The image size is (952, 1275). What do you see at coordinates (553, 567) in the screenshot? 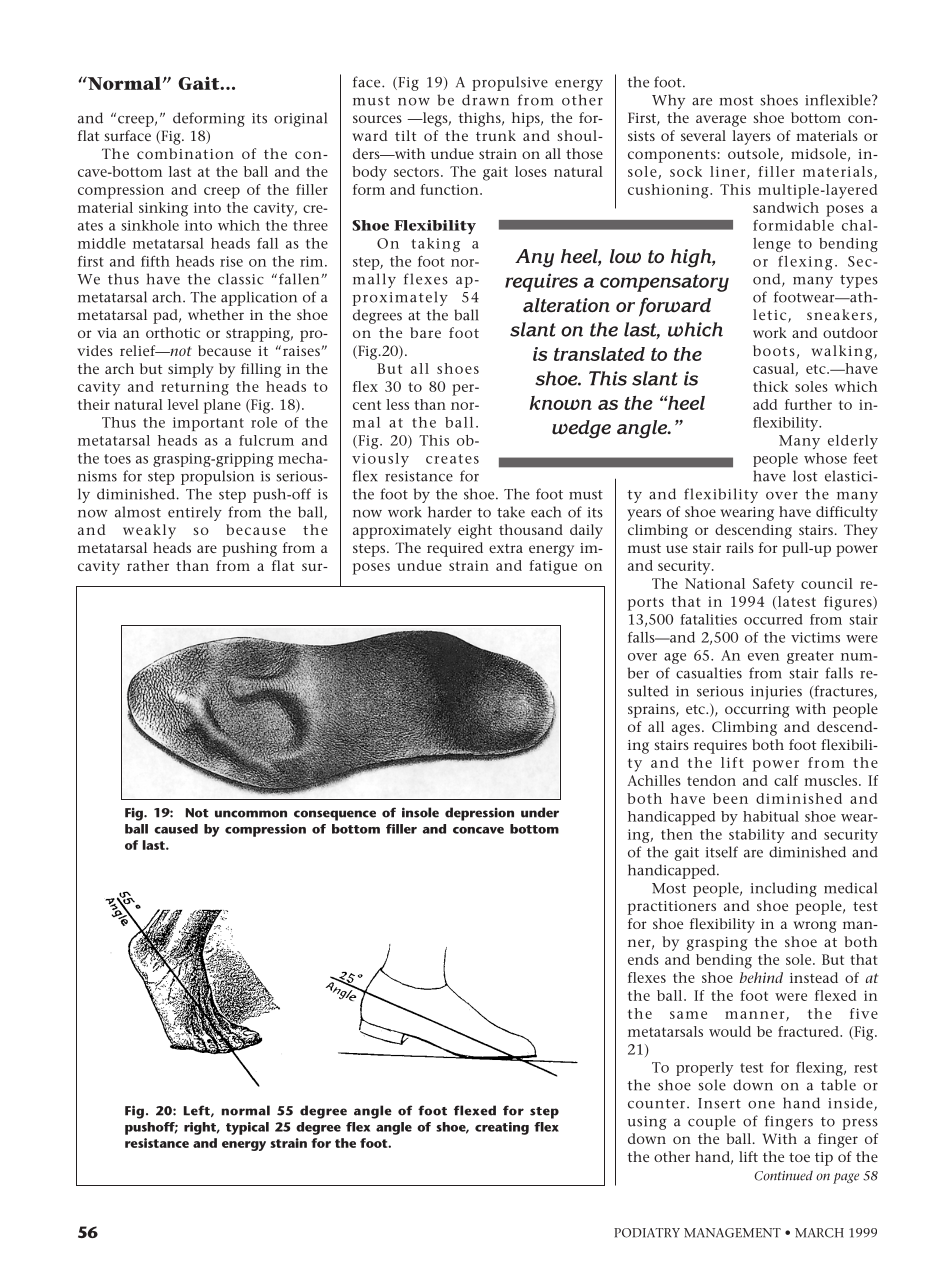
I see `fatigue` at bounding box center [553, 567].
